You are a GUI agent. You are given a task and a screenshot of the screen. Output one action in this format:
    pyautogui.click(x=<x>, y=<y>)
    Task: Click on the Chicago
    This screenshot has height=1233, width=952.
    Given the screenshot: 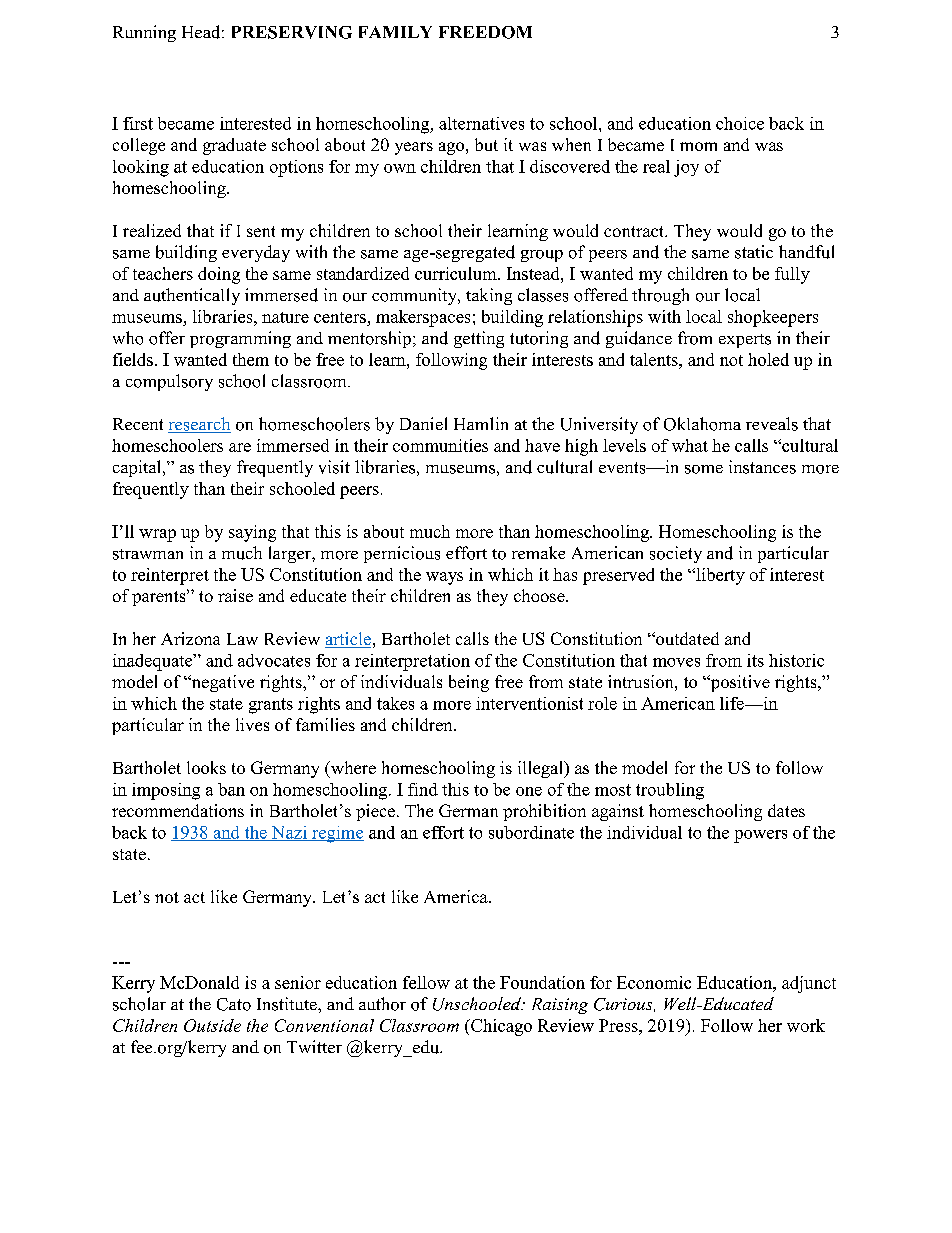 What is the action you would take?
    pyautogui.click(x=500, y=1027)
